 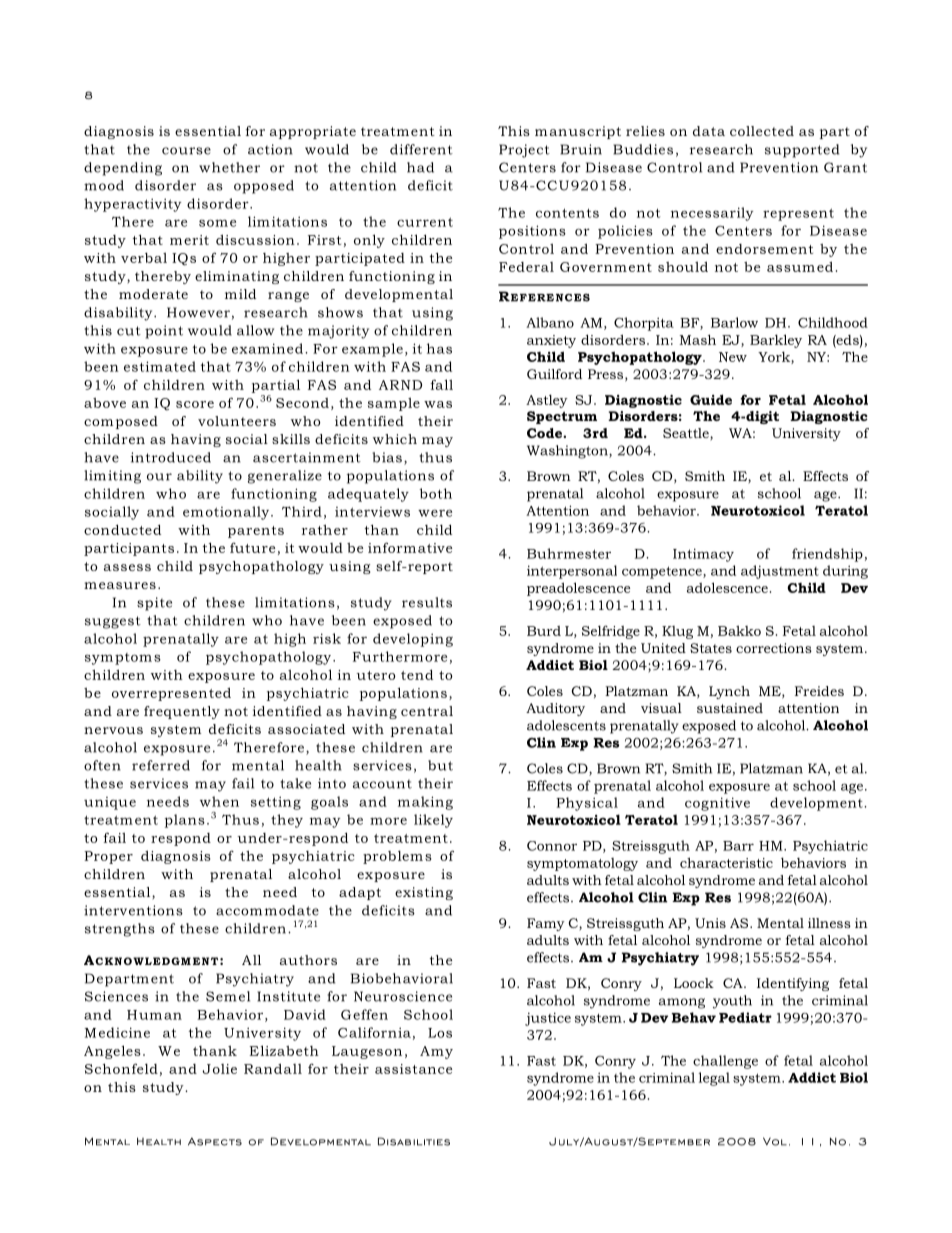 I want to click on Project, so click(x=524, y=151).
